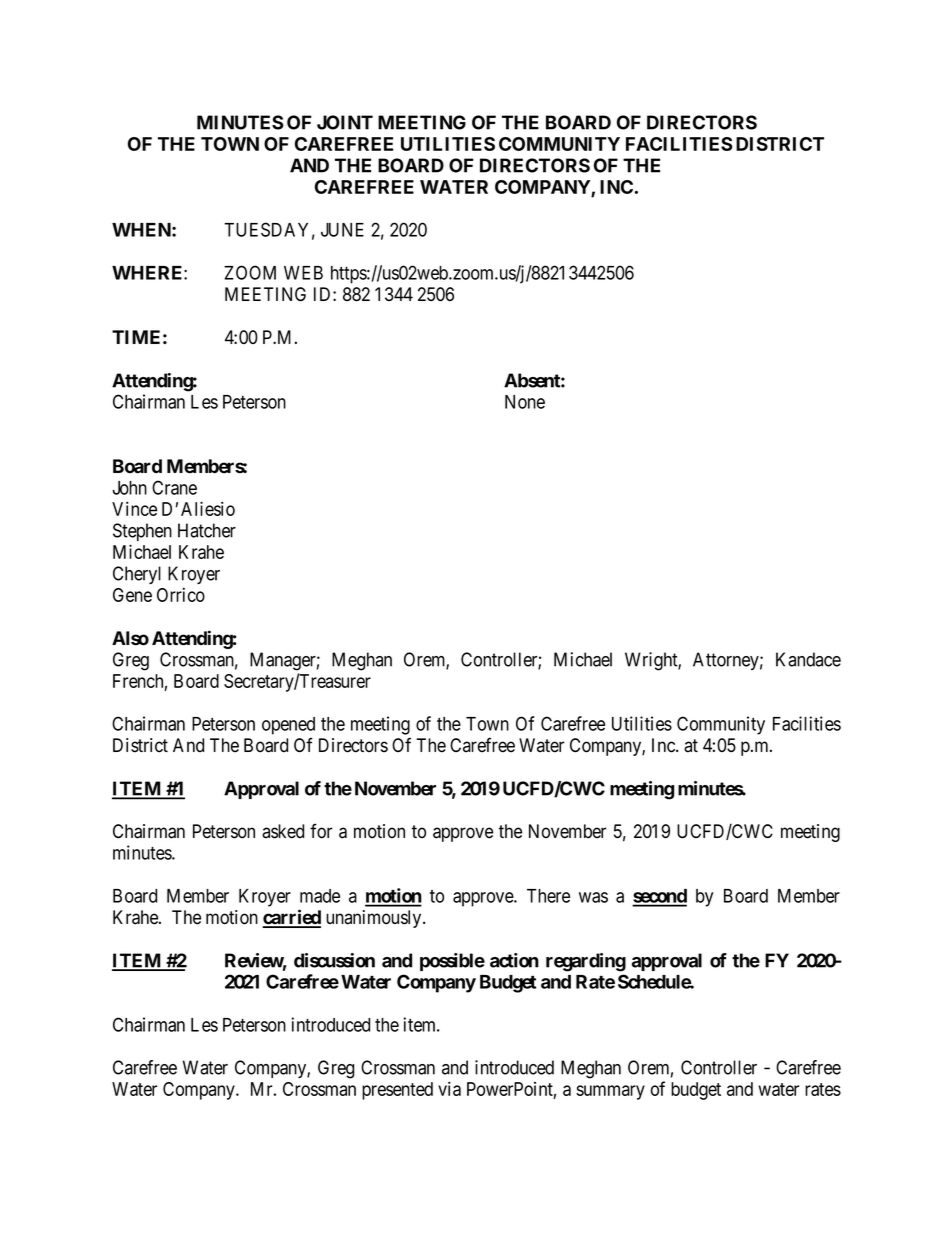  What do you see at coordinates (525, 402) in the screenshot?
I see `None` at bounding box center [525, 402].
